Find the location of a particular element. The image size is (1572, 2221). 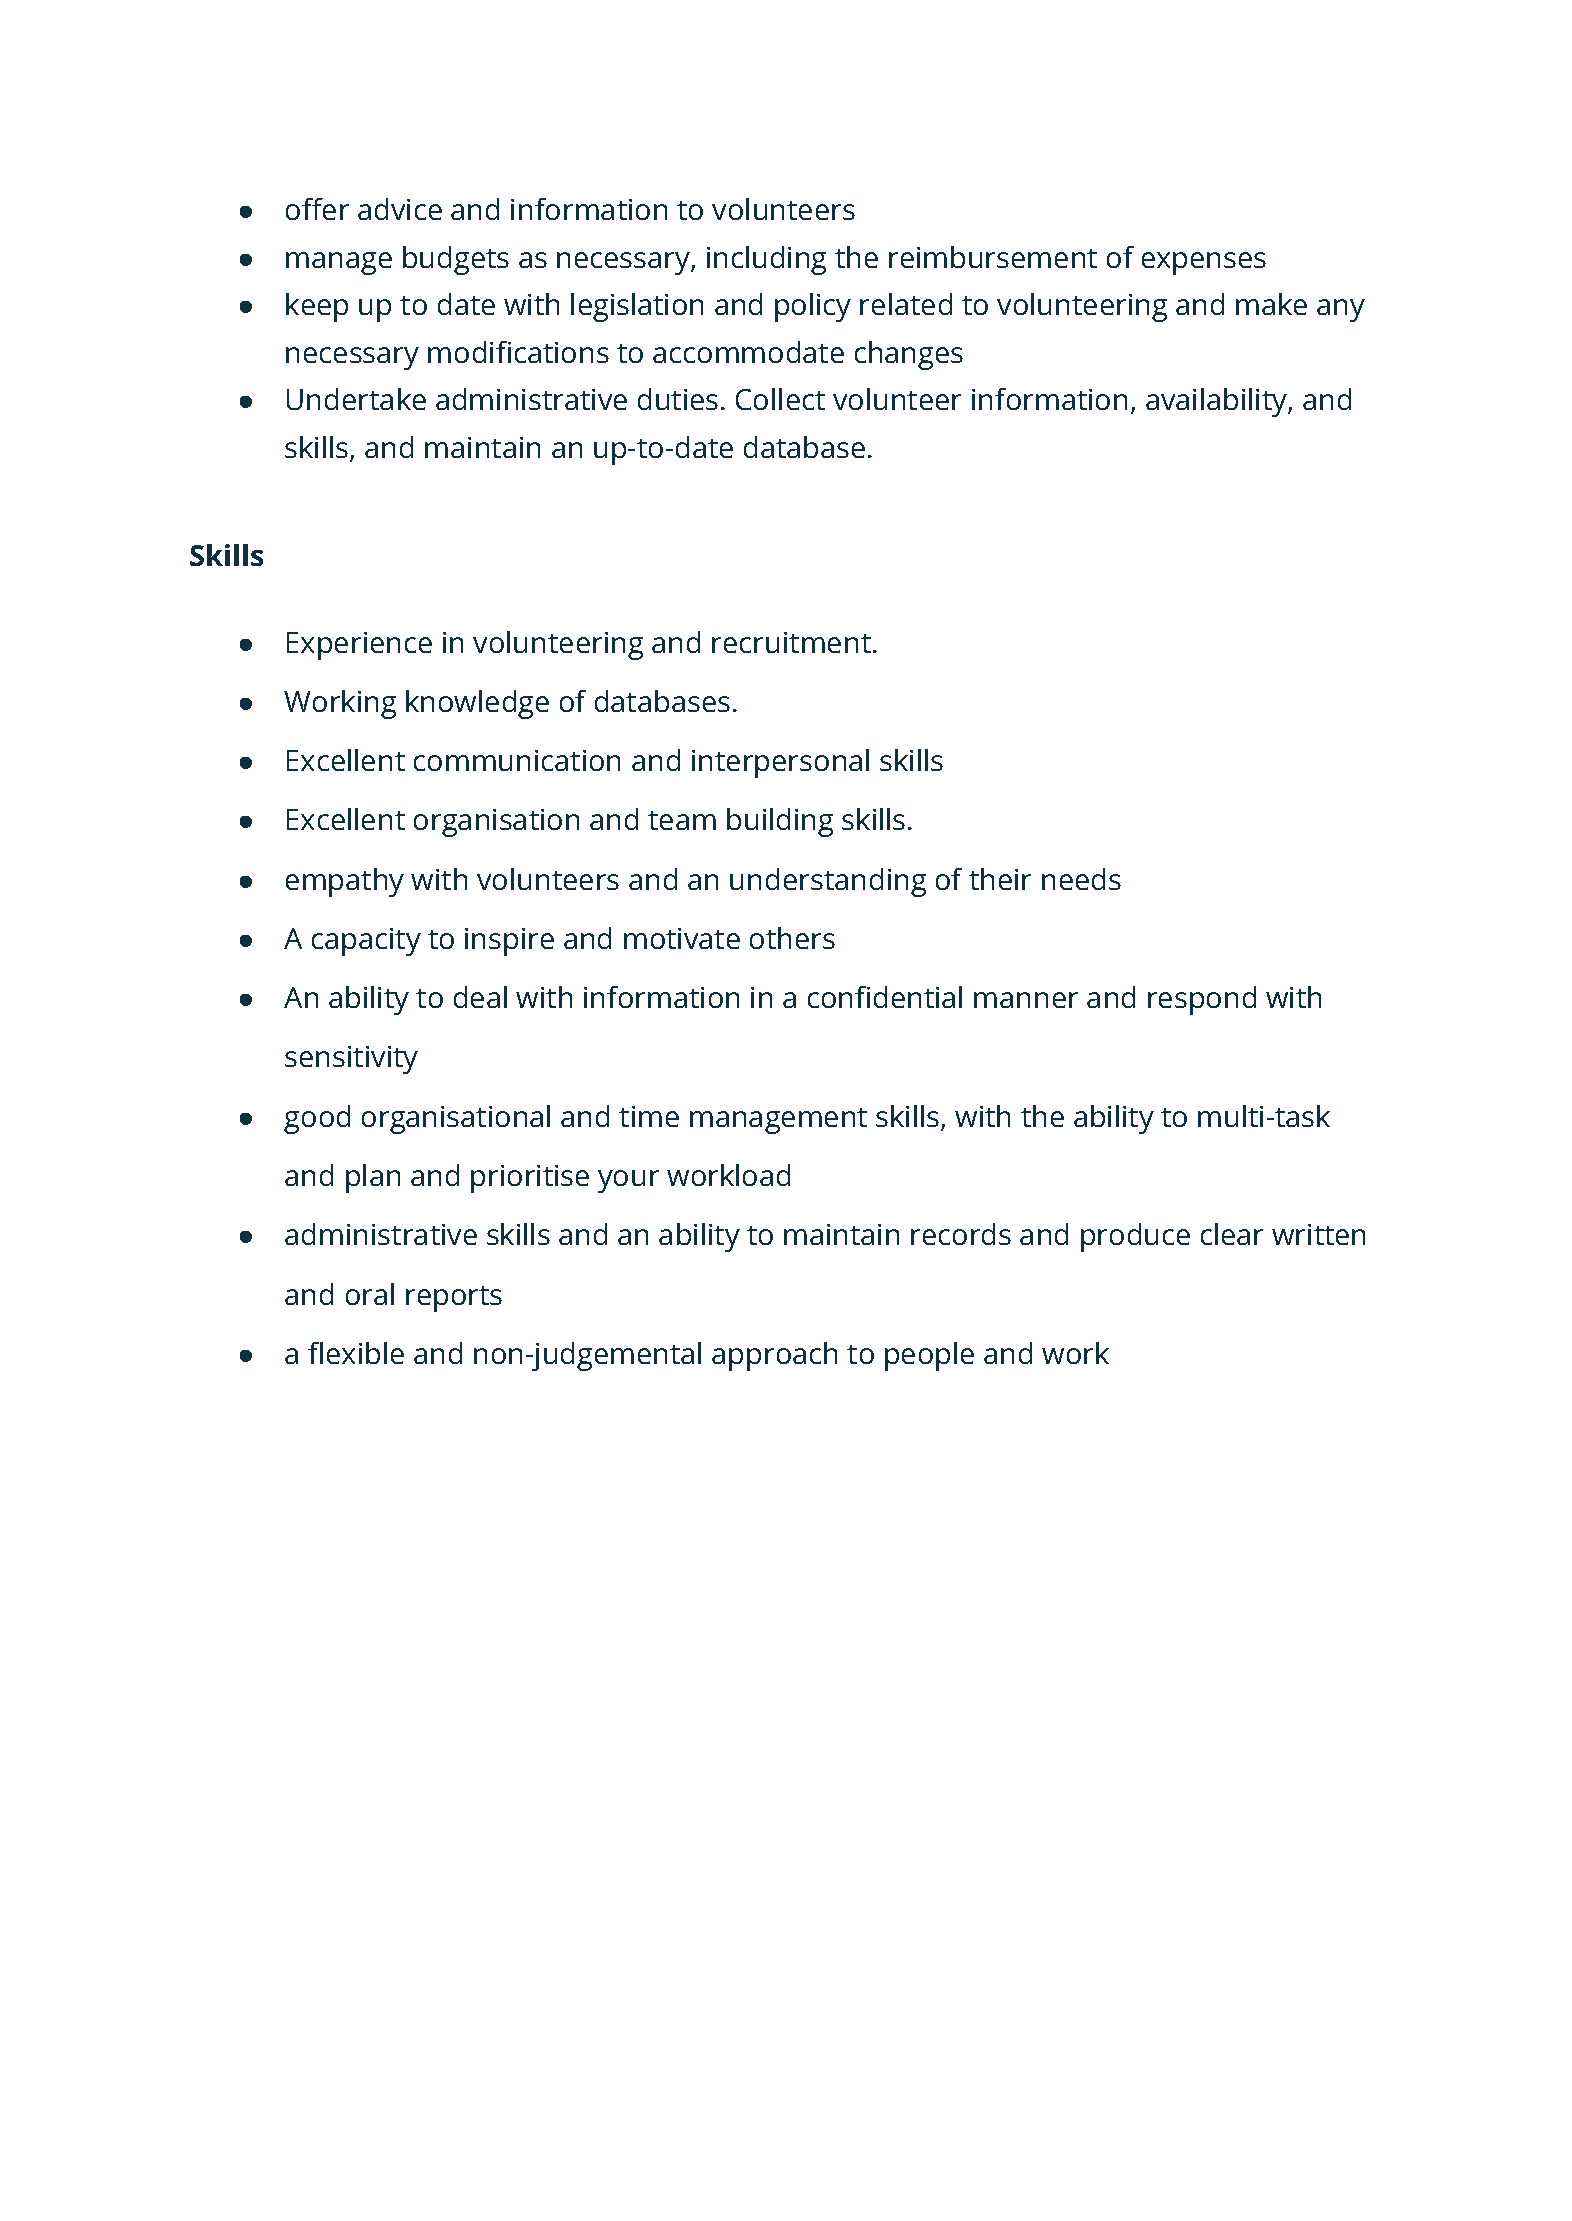

reports is located at coordinates (454, 1299).
